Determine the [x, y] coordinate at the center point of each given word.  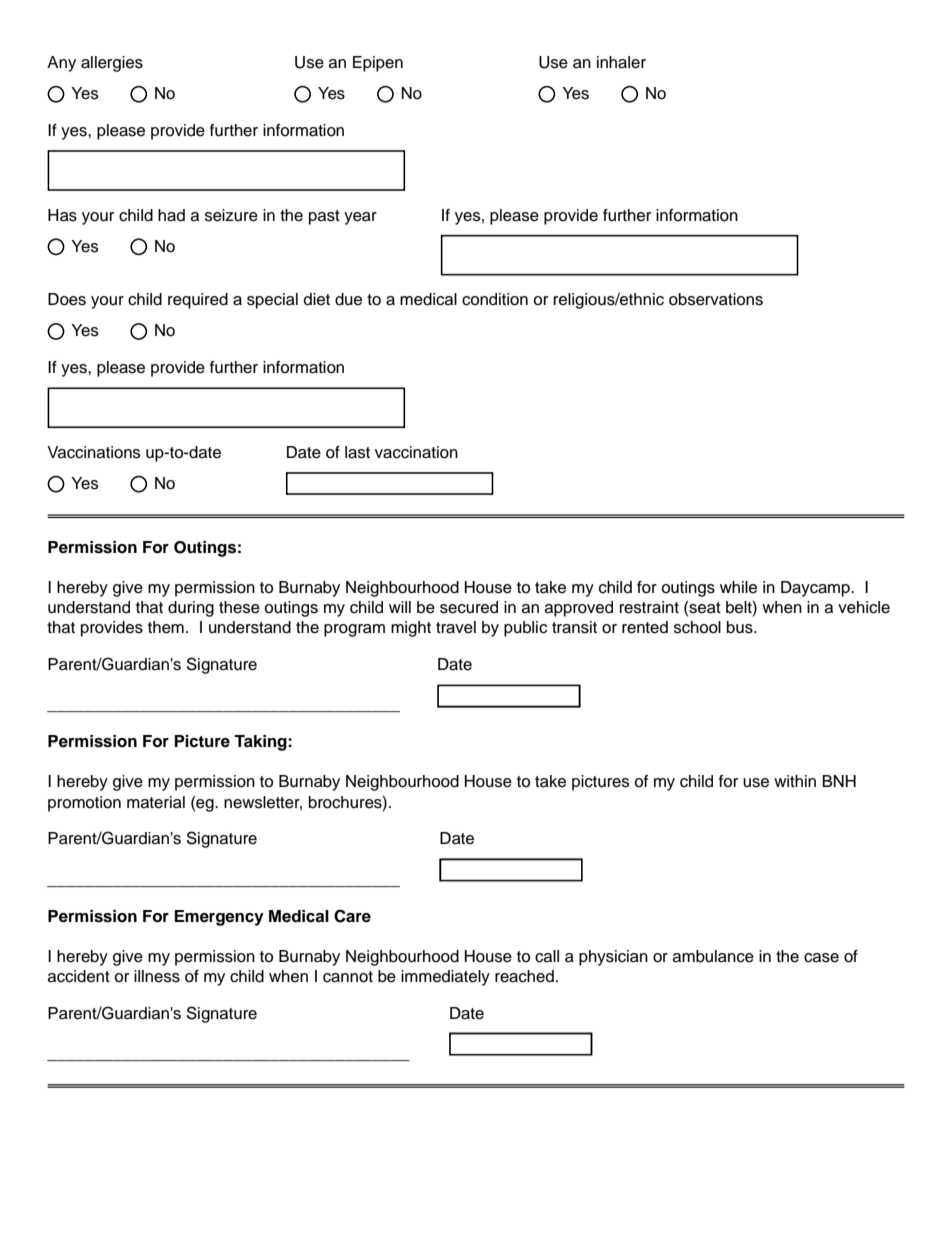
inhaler [621, 62]
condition [495, 299]
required [198, 301]
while [738, 587]
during [191, 609]
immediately [445, 978]
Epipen [378, 64]
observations [716, 299]
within [795, 781]
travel [456, 627]
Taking [261, 743]
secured [469, 607]
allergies [112, 64]
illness [157, 976]
